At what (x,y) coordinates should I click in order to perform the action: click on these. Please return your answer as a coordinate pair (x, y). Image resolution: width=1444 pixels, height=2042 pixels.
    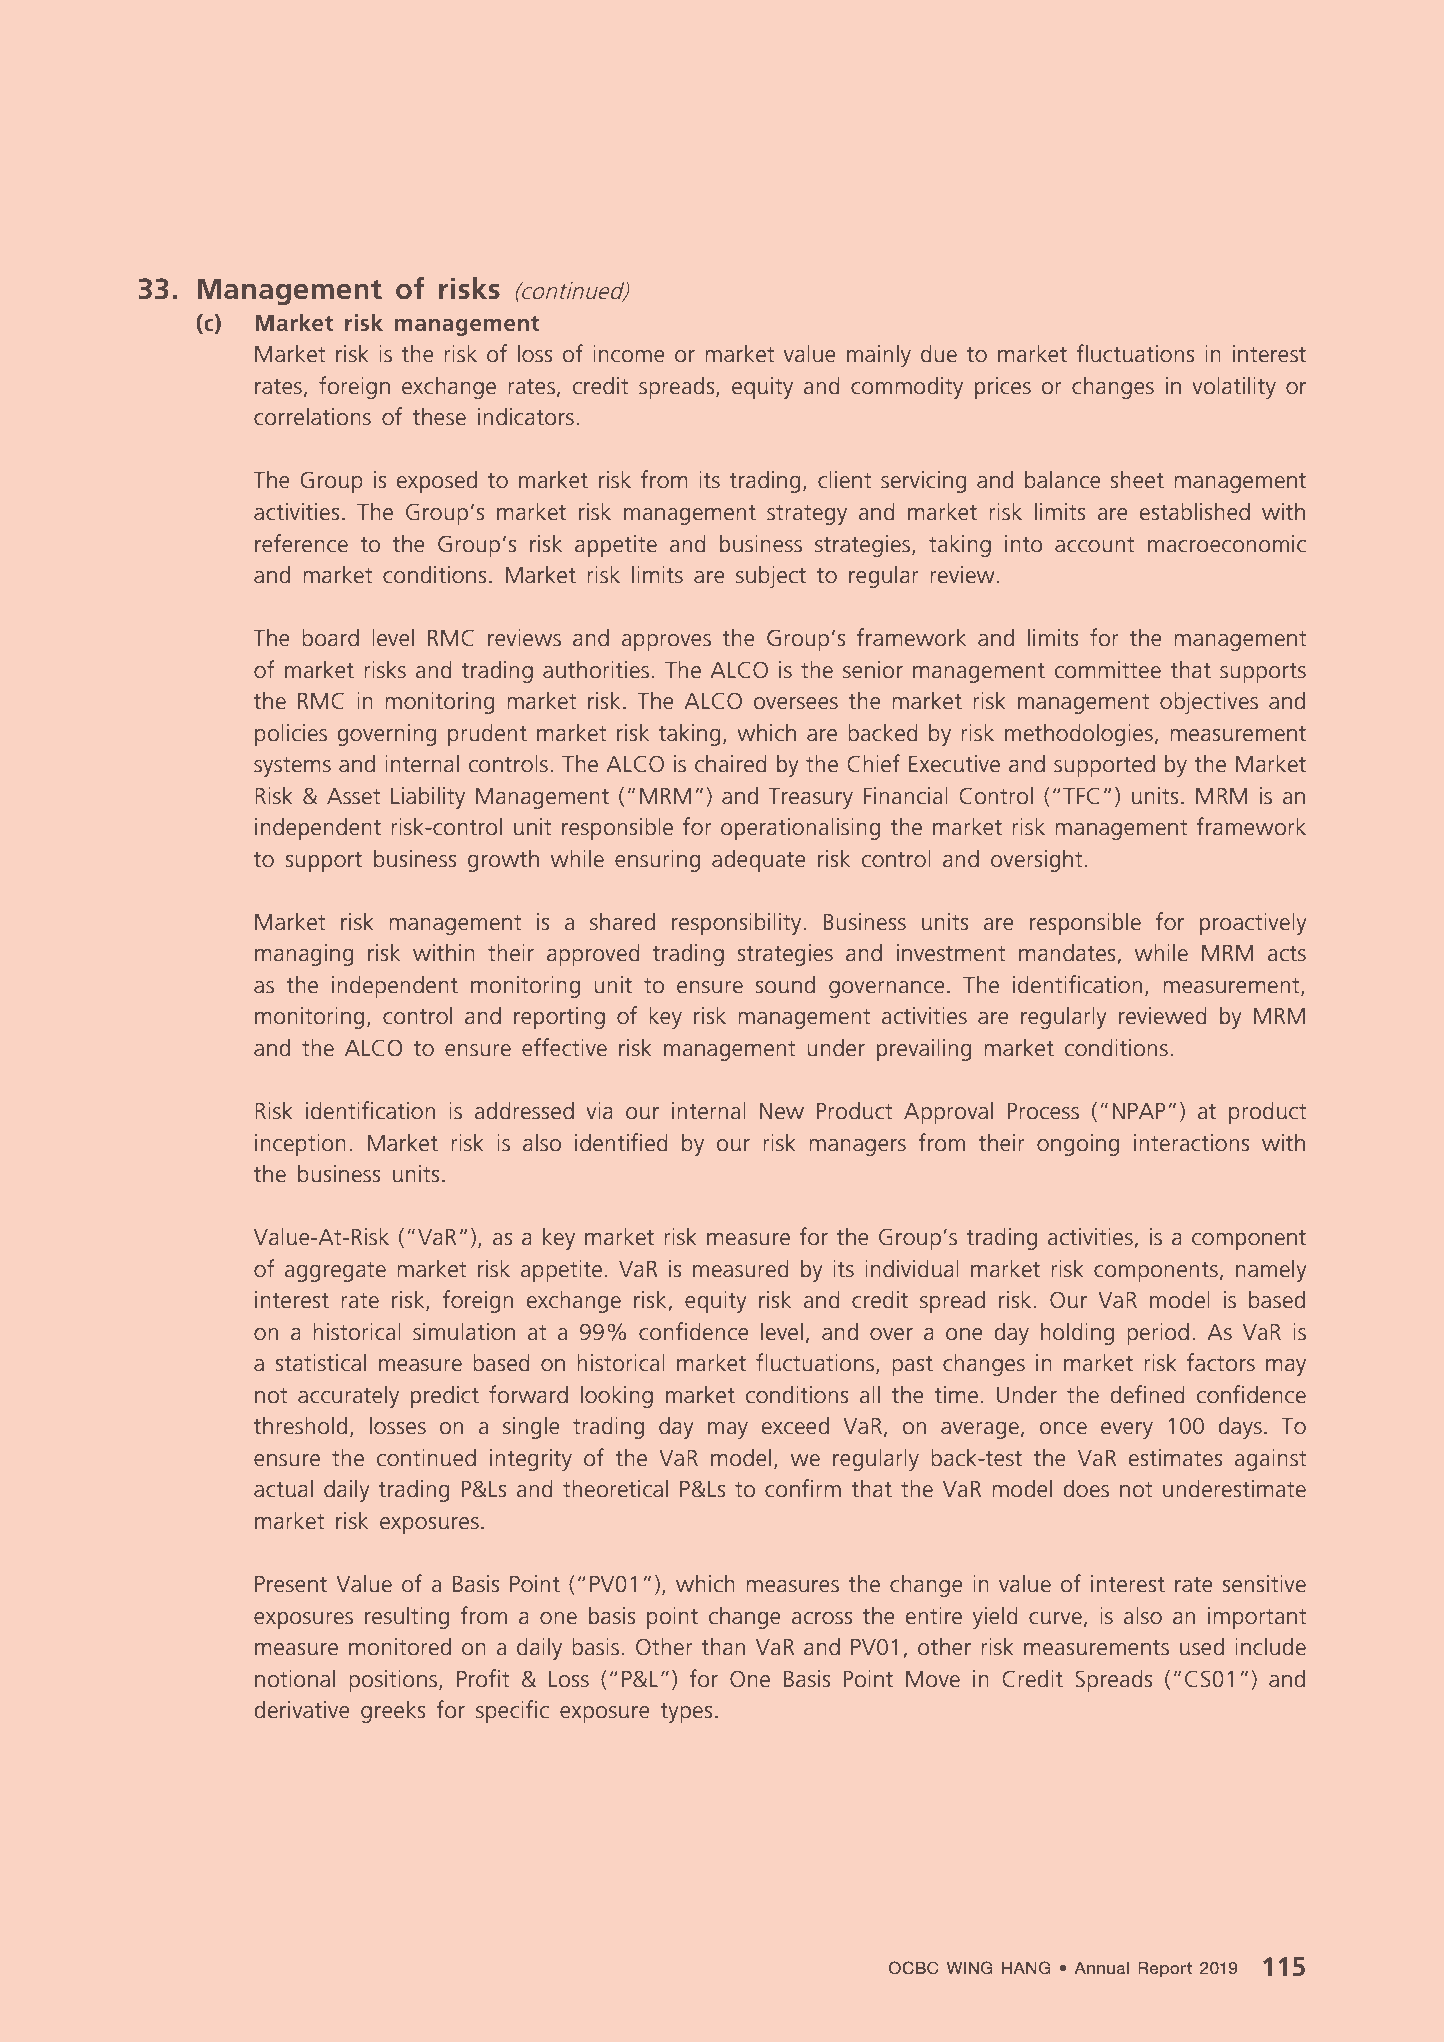
    Looking at the image, I should click on (439, 416).
